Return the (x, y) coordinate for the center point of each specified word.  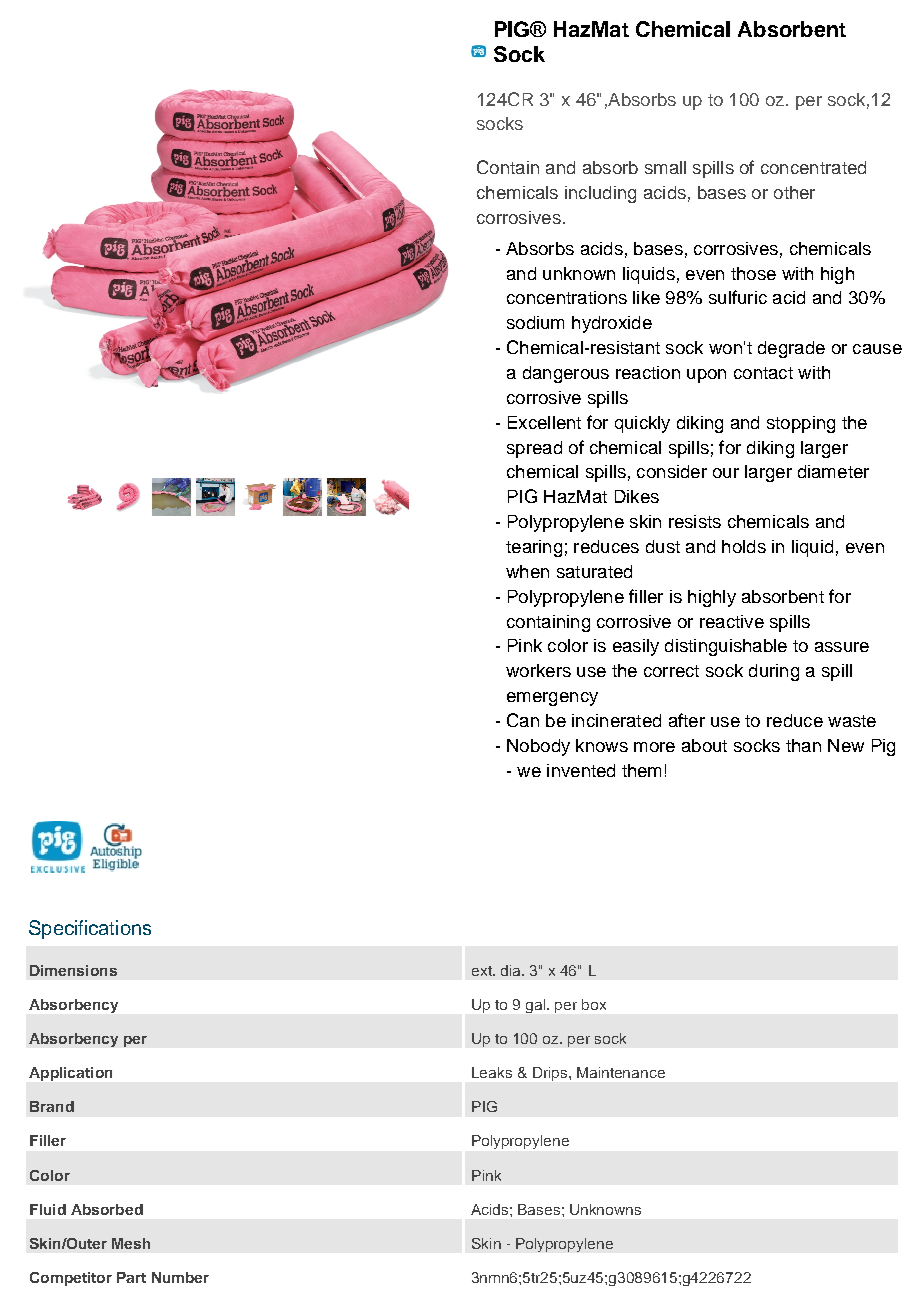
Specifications (90, 929)
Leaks (492, 1072)
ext (483, 971)
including (600, 194)
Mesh (131, 1243)
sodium (535, 322)
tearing (534, 548)
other (794, 192)
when (527, 571)
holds (744, 546)
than (803, 745)
